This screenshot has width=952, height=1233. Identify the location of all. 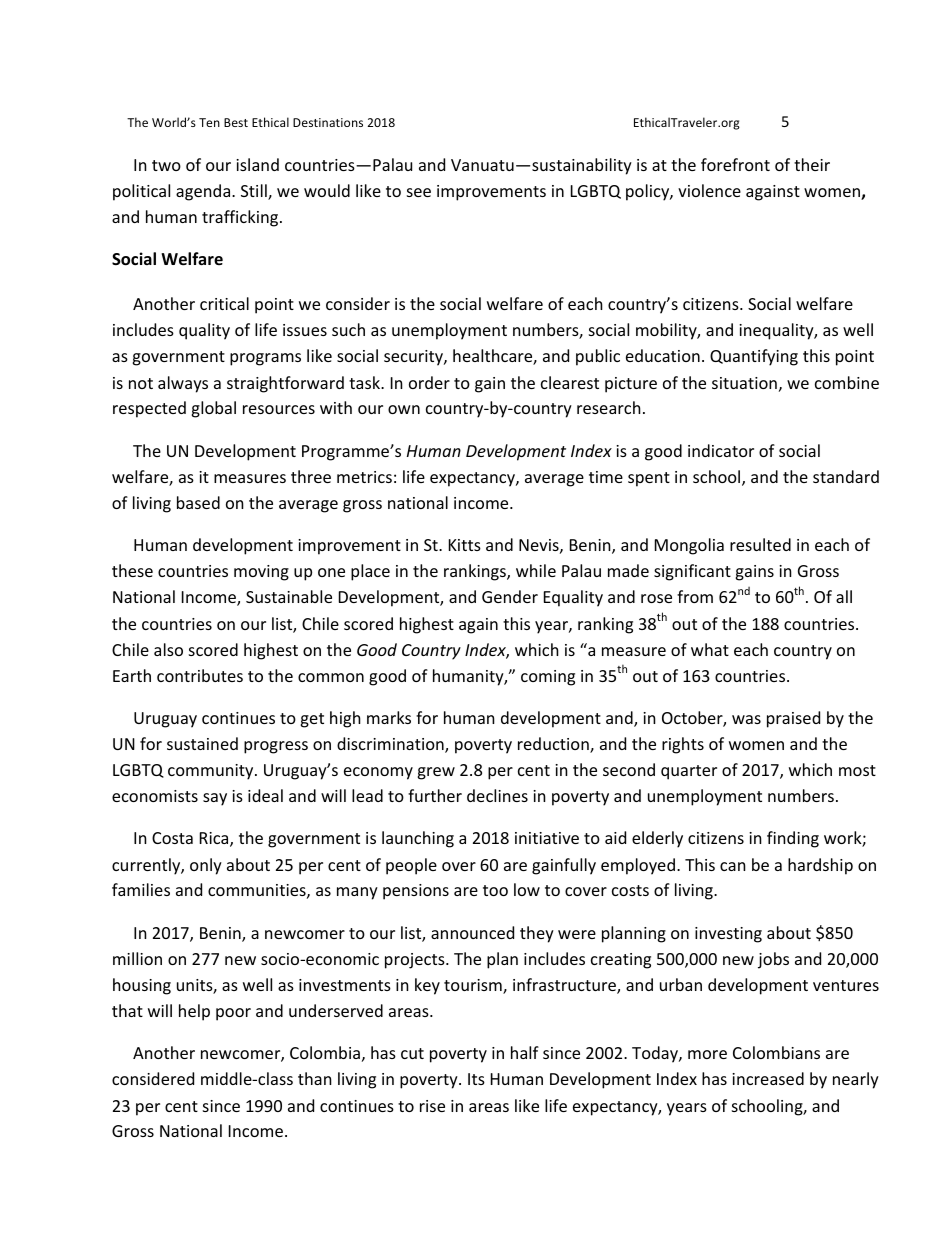
(844, 596).
